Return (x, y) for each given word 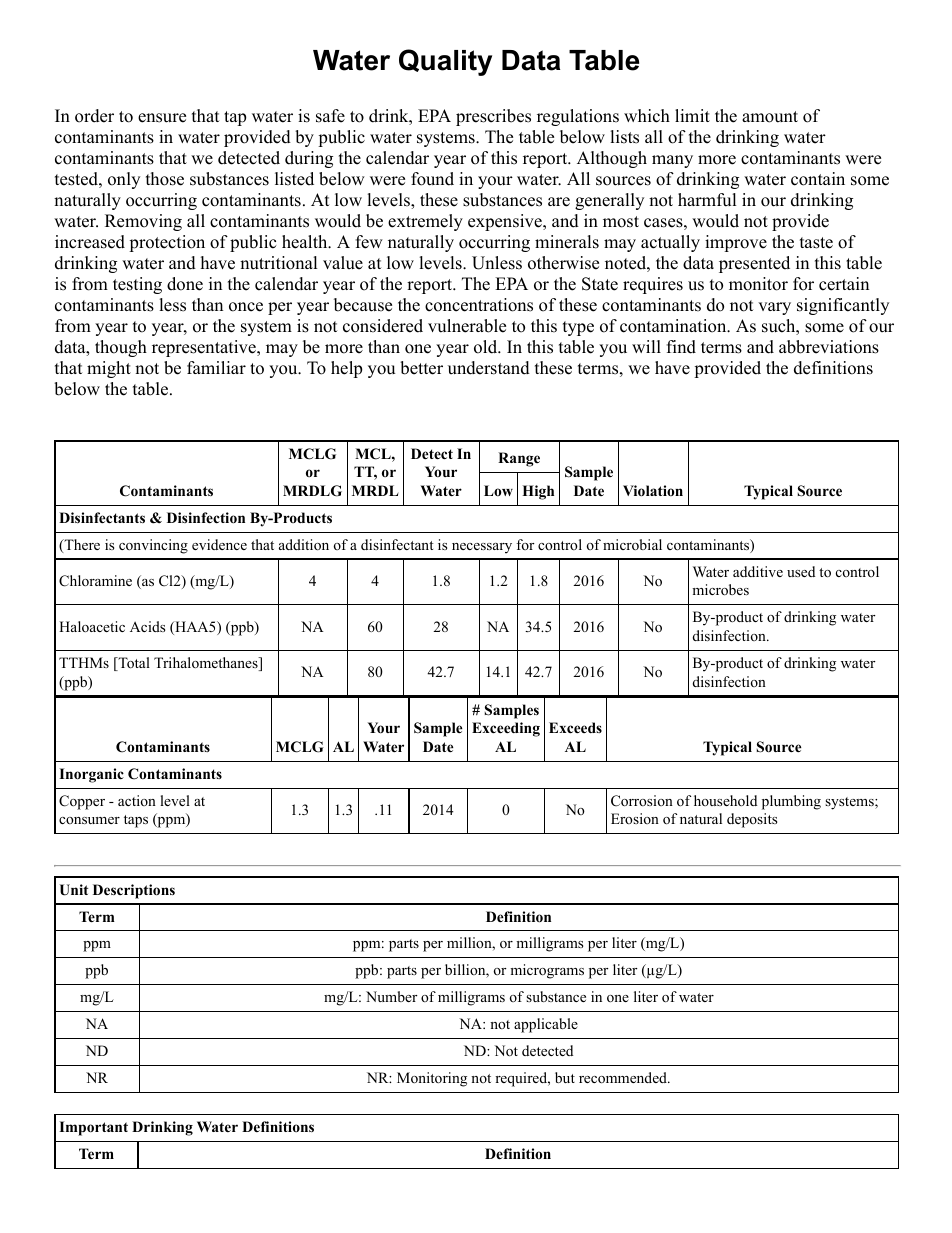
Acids (147, 626)
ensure (162, 118)
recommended (624, 1078)
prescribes (493, 117)
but (565, 1077)
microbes (720, 590)
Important (93, 1128)
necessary (482, 548)
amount (770, 117)
